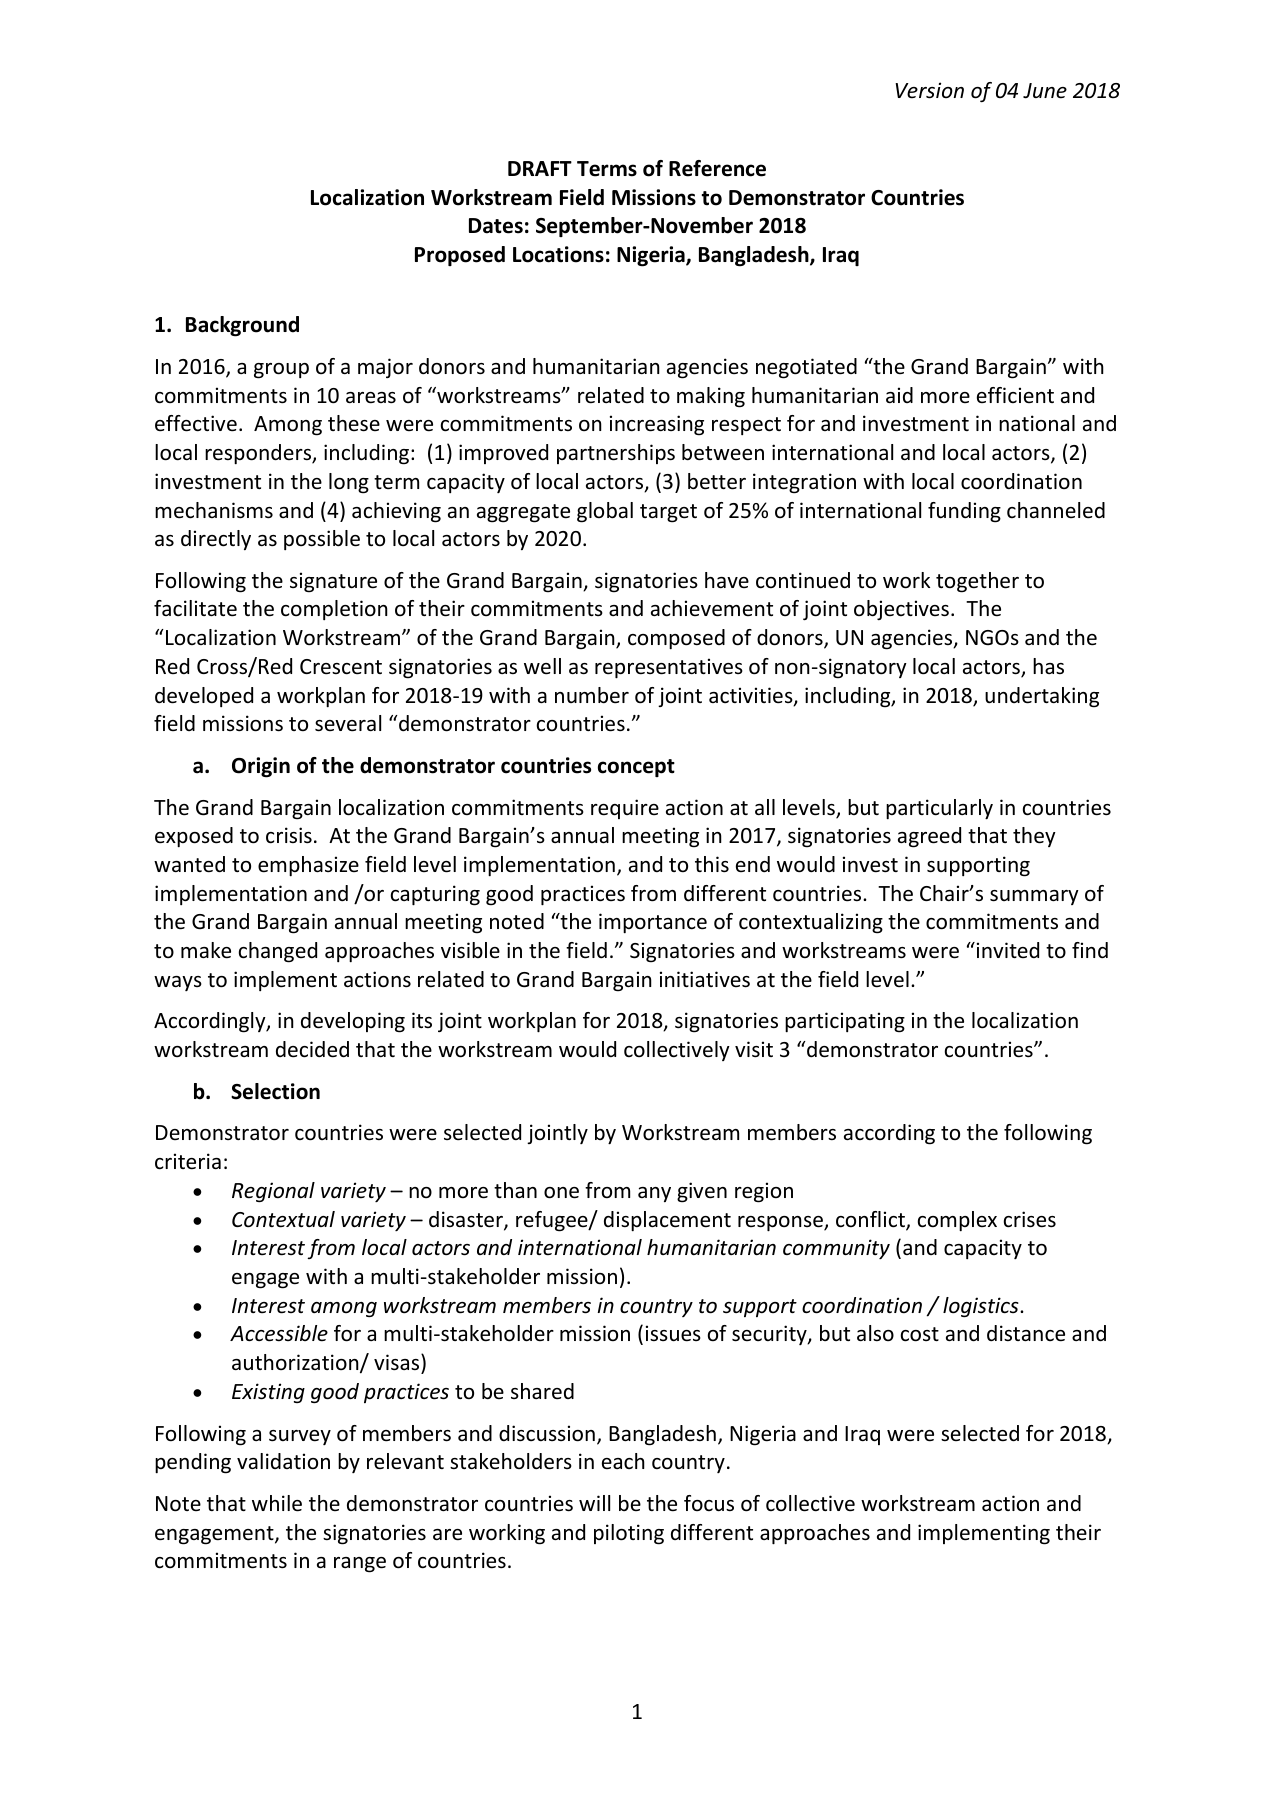 This image has width=1274, height=1801. I want to click on piloting, so click(629, 1534).
